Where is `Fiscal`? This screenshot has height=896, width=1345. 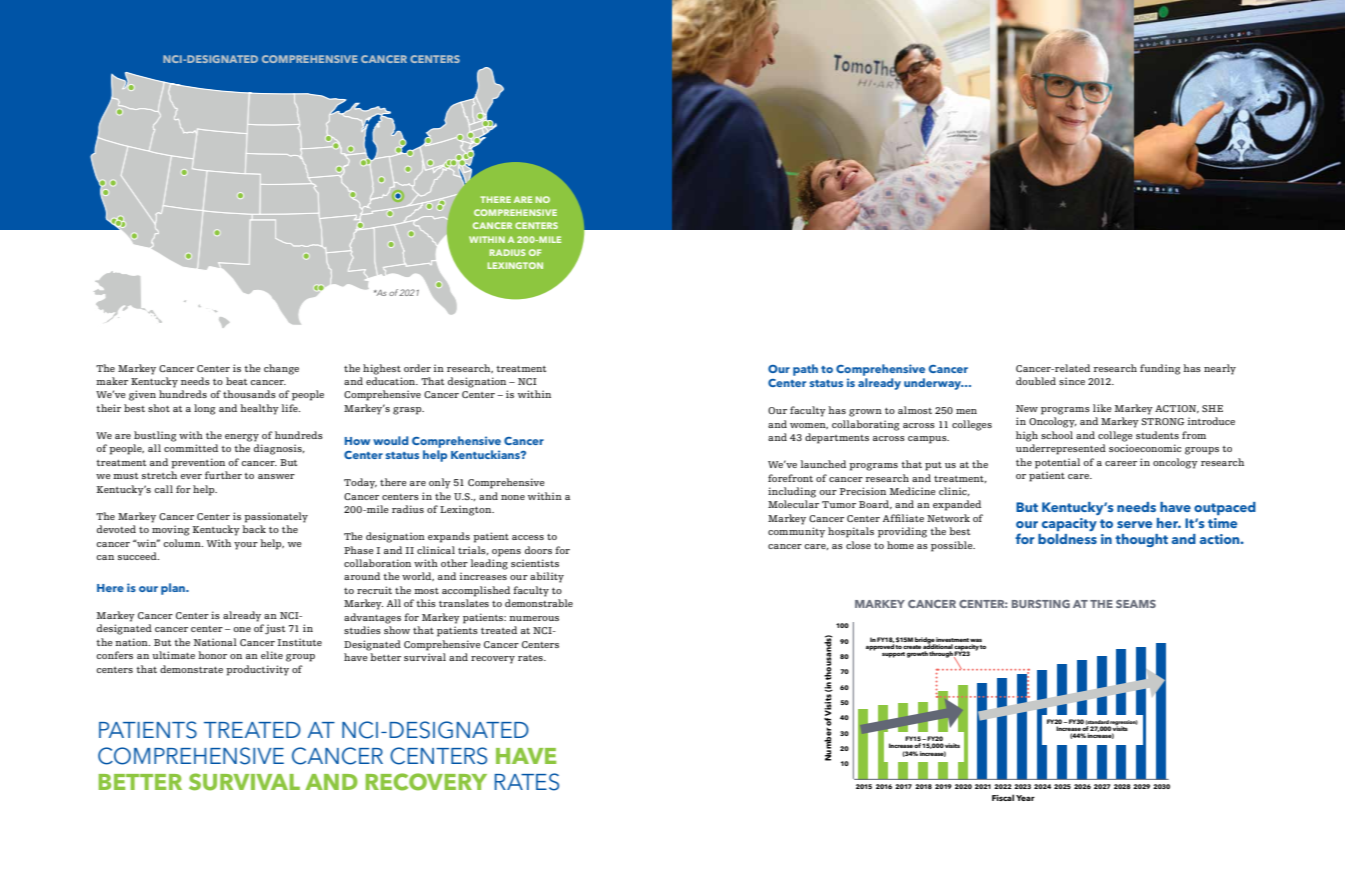
Fiscal is located at coordinates (1003, 797).
